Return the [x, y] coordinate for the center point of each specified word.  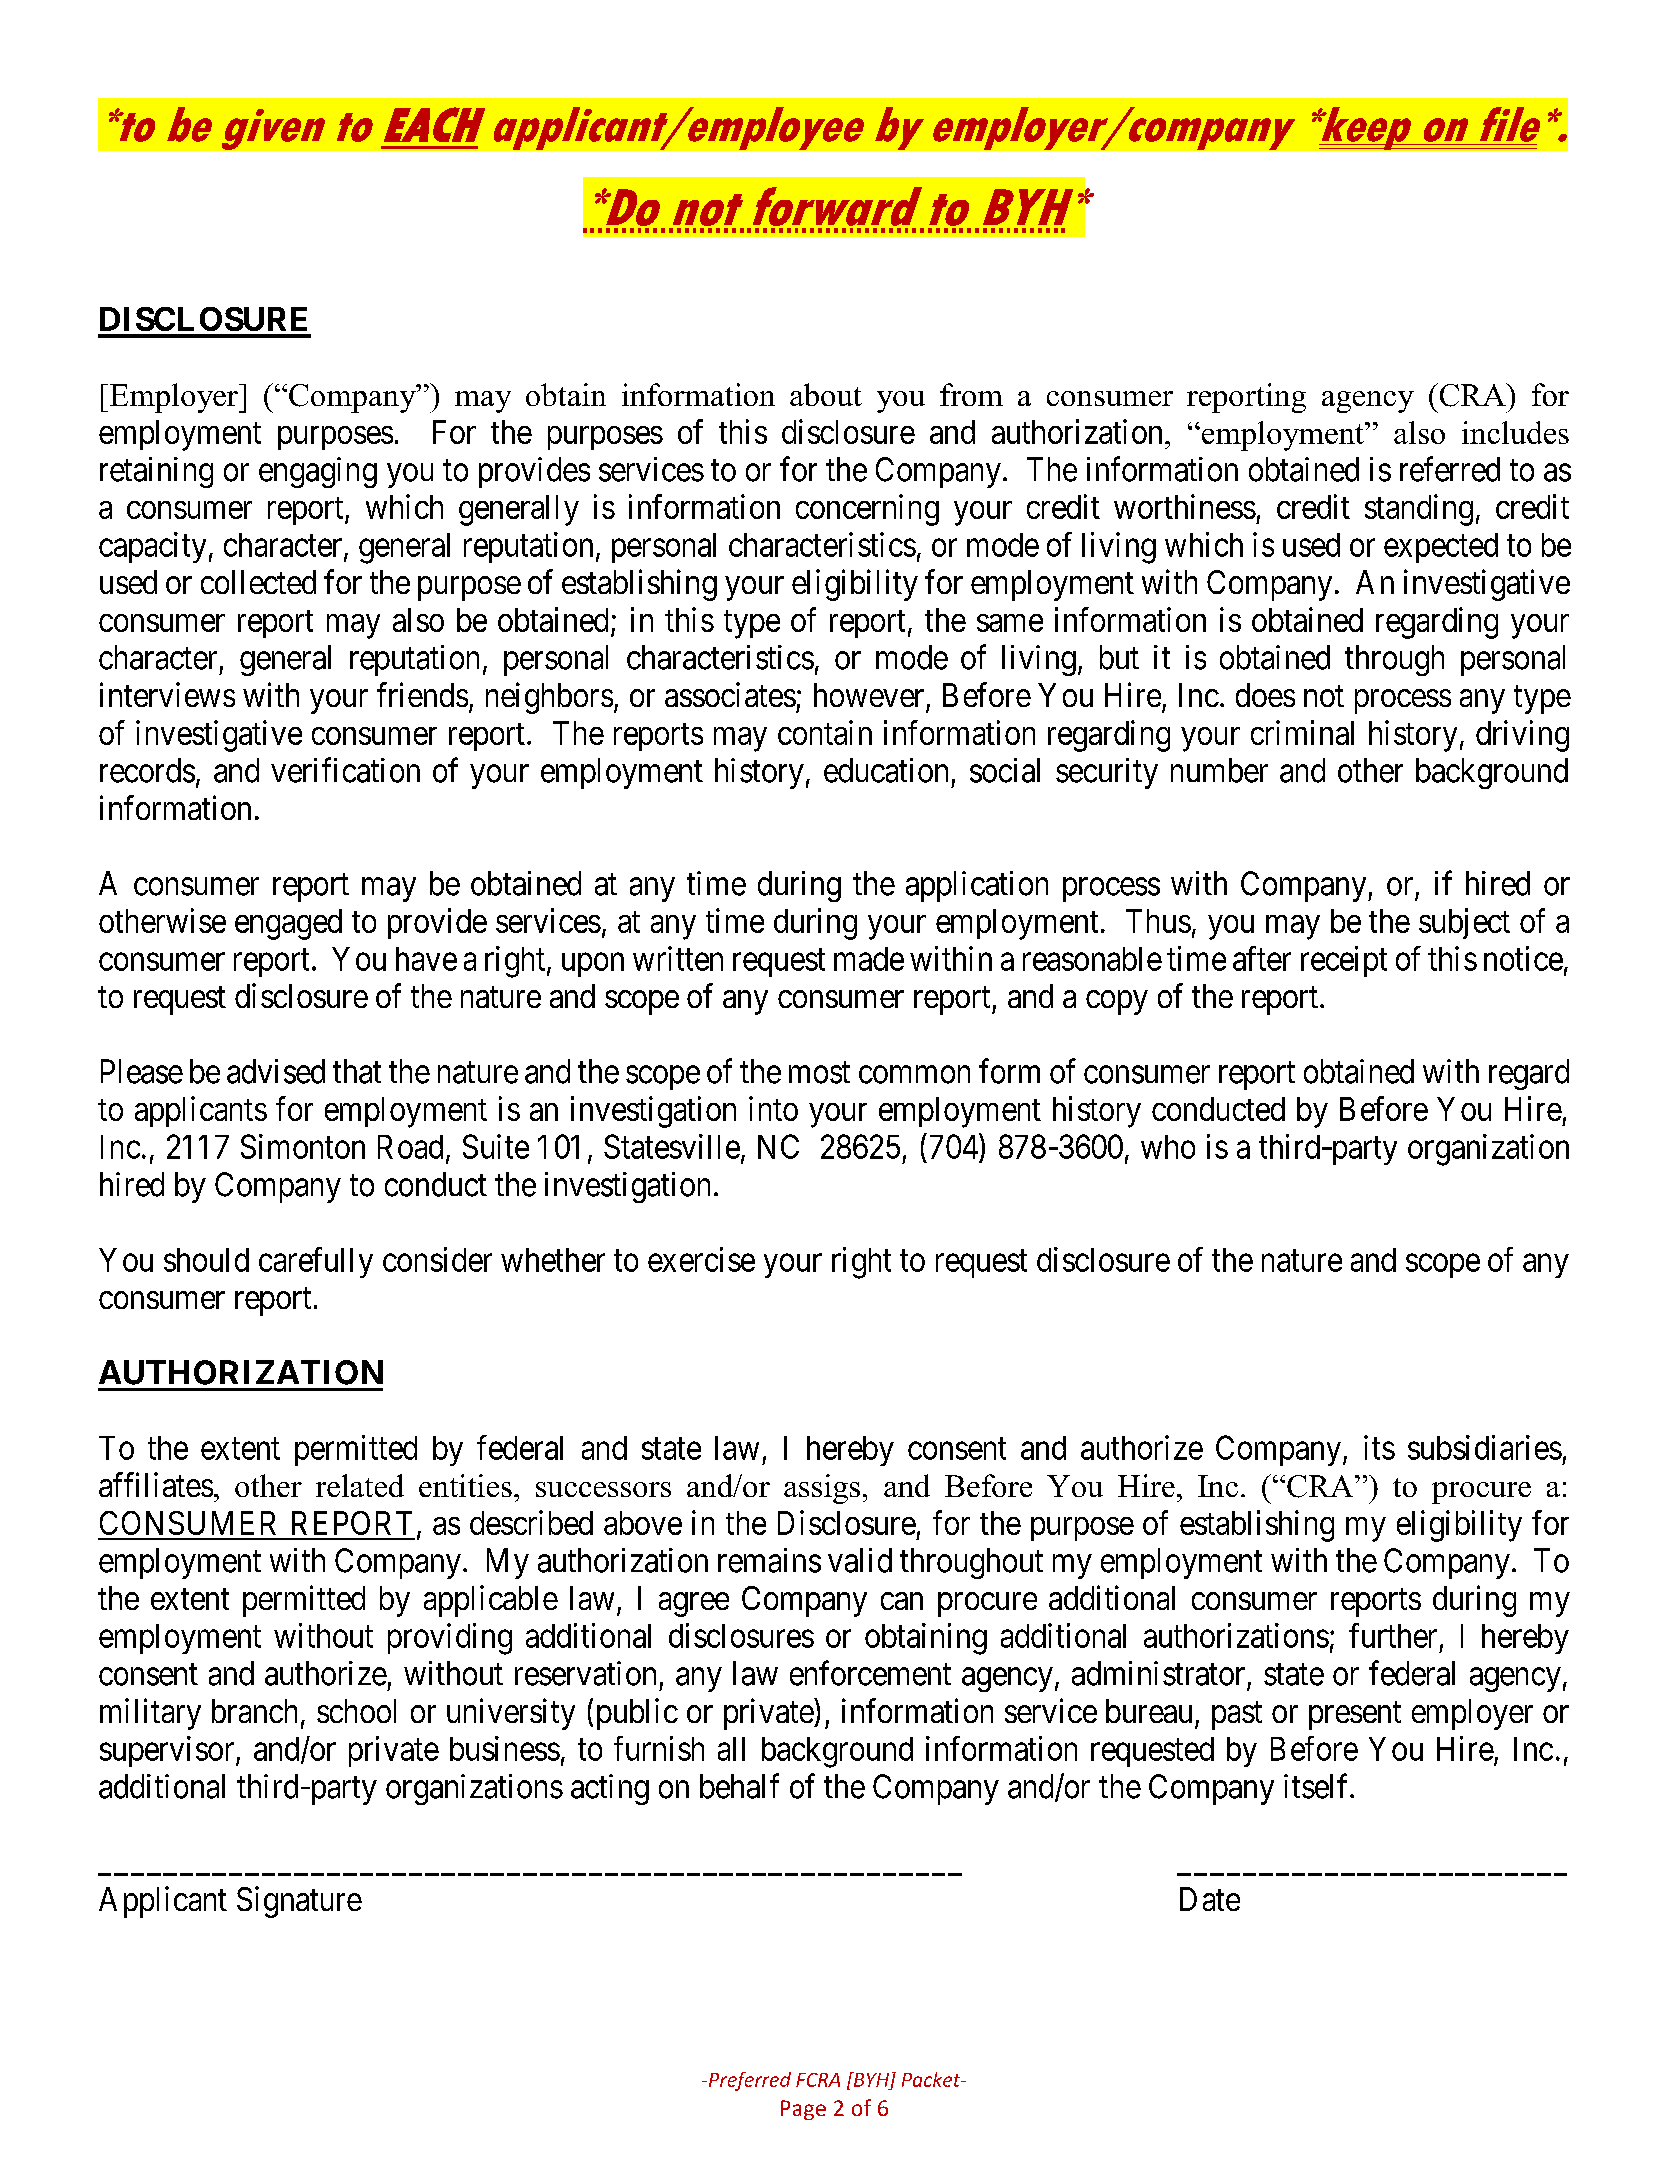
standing [1419, 510]
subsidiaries [1485, 1447]
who [1168, 1147]
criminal [1302, 732]
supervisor [168, 1751]
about [826, 394]
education [886, 770]
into [773, 1108]
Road [410, 1147]
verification [345, 770]
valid [860, 1560]
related [360, 1485]
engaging [318, 472]
